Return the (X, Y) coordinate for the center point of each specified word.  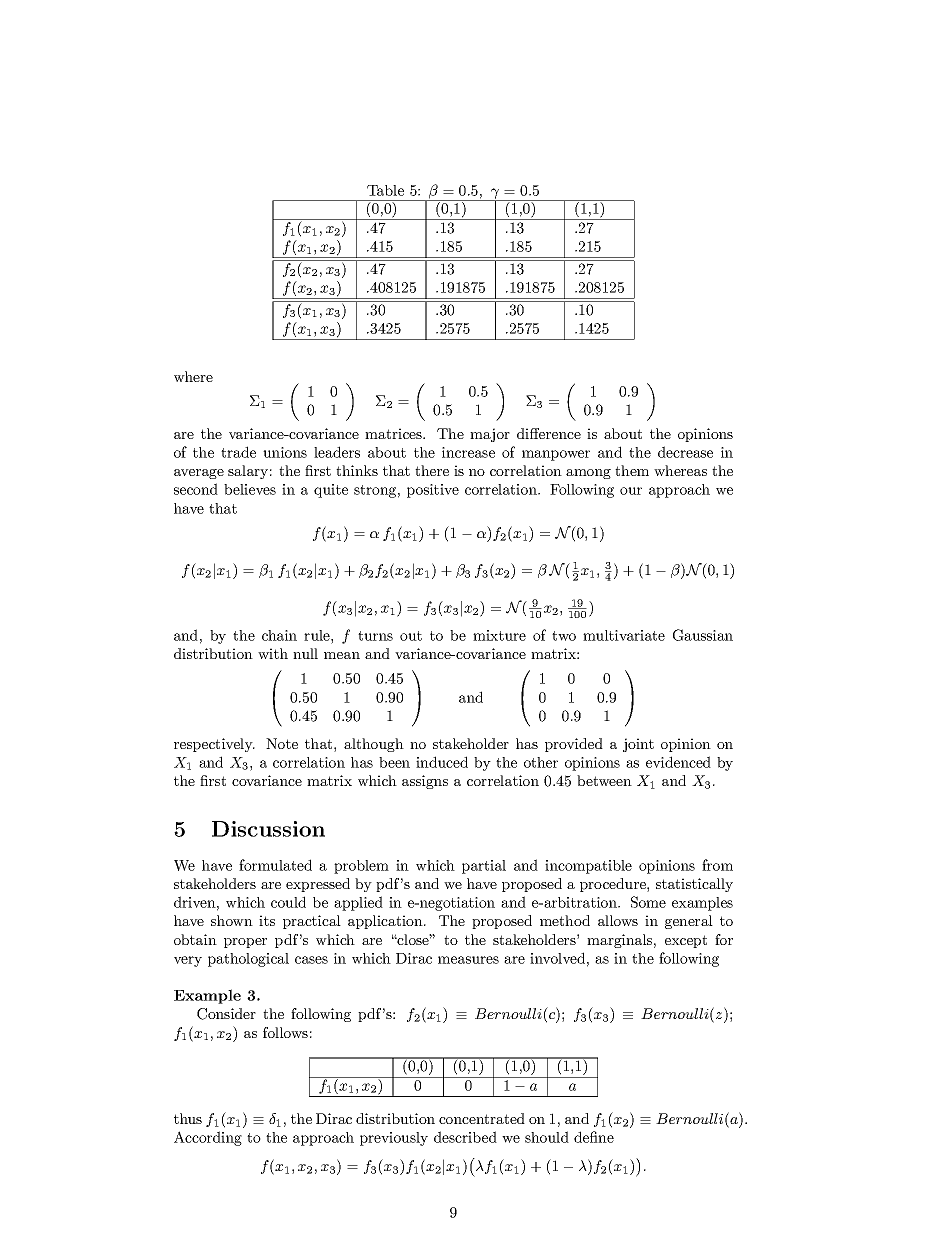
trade (238, 452)
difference (549, 433)
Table (385, 190)
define (594, 1137)
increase (468, 452)
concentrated (482, 1118)
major (490, 435)
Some (648, 902)
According (208, 1138)
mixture (499, 635)
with (273, 653)
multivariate (624, 635)
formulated (275, 865)
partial (484, 867)
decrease (685, 452)
